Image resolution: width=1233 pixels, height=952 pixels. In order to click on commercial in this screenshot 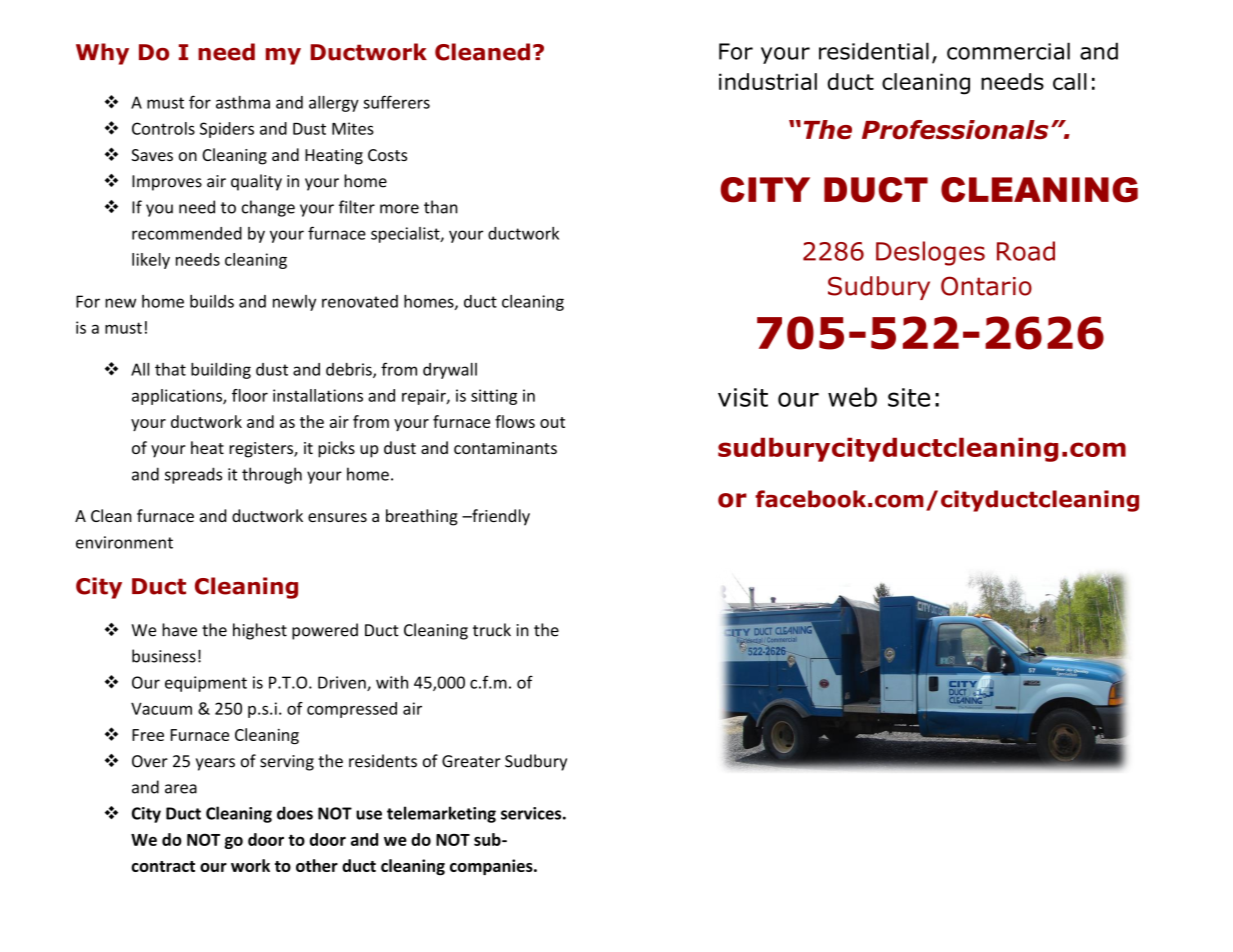, I will do `click(1008, 51)`.
